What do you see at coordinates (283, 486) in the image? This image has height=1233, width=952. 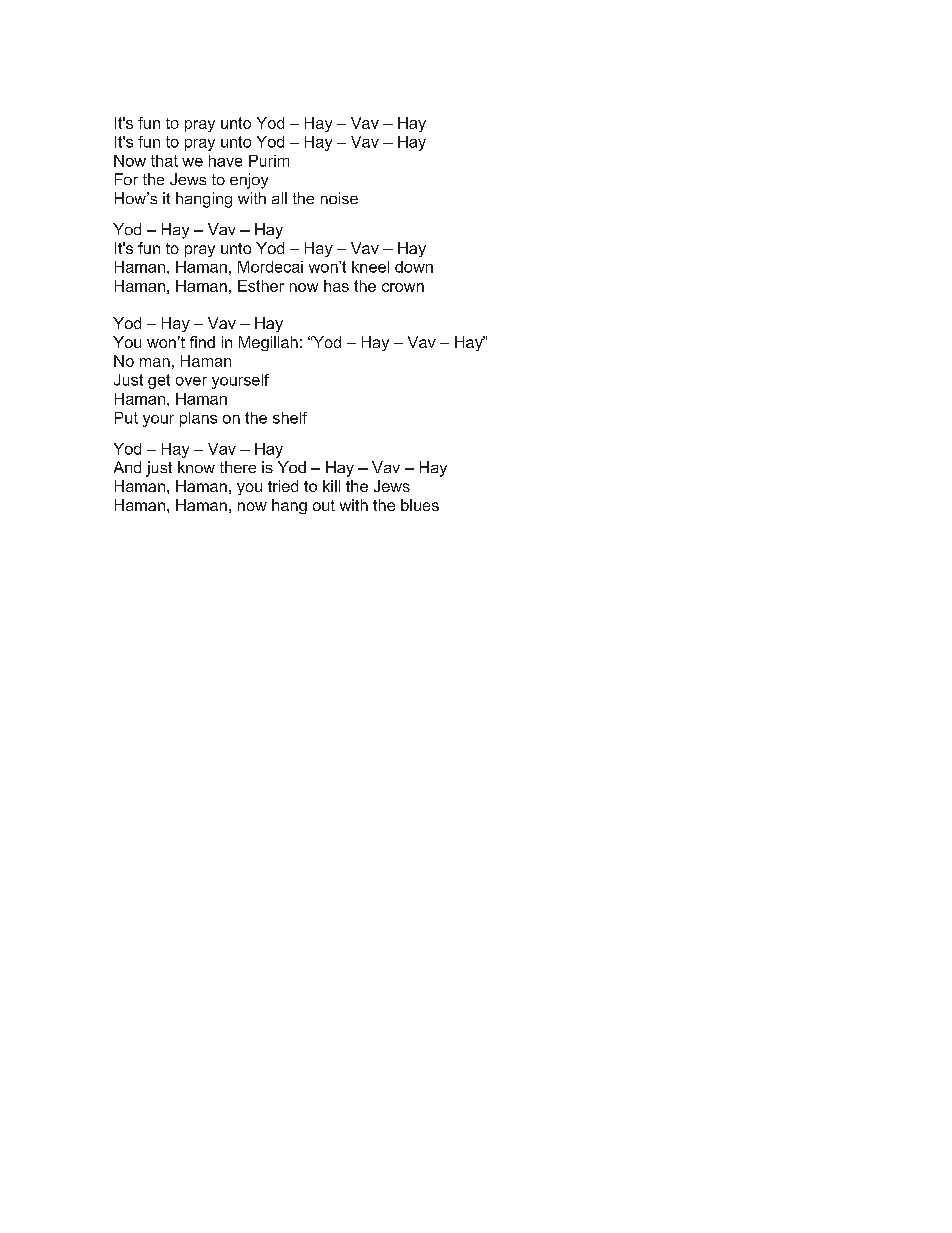 I see `tried` at bounding box center [283, 486].
